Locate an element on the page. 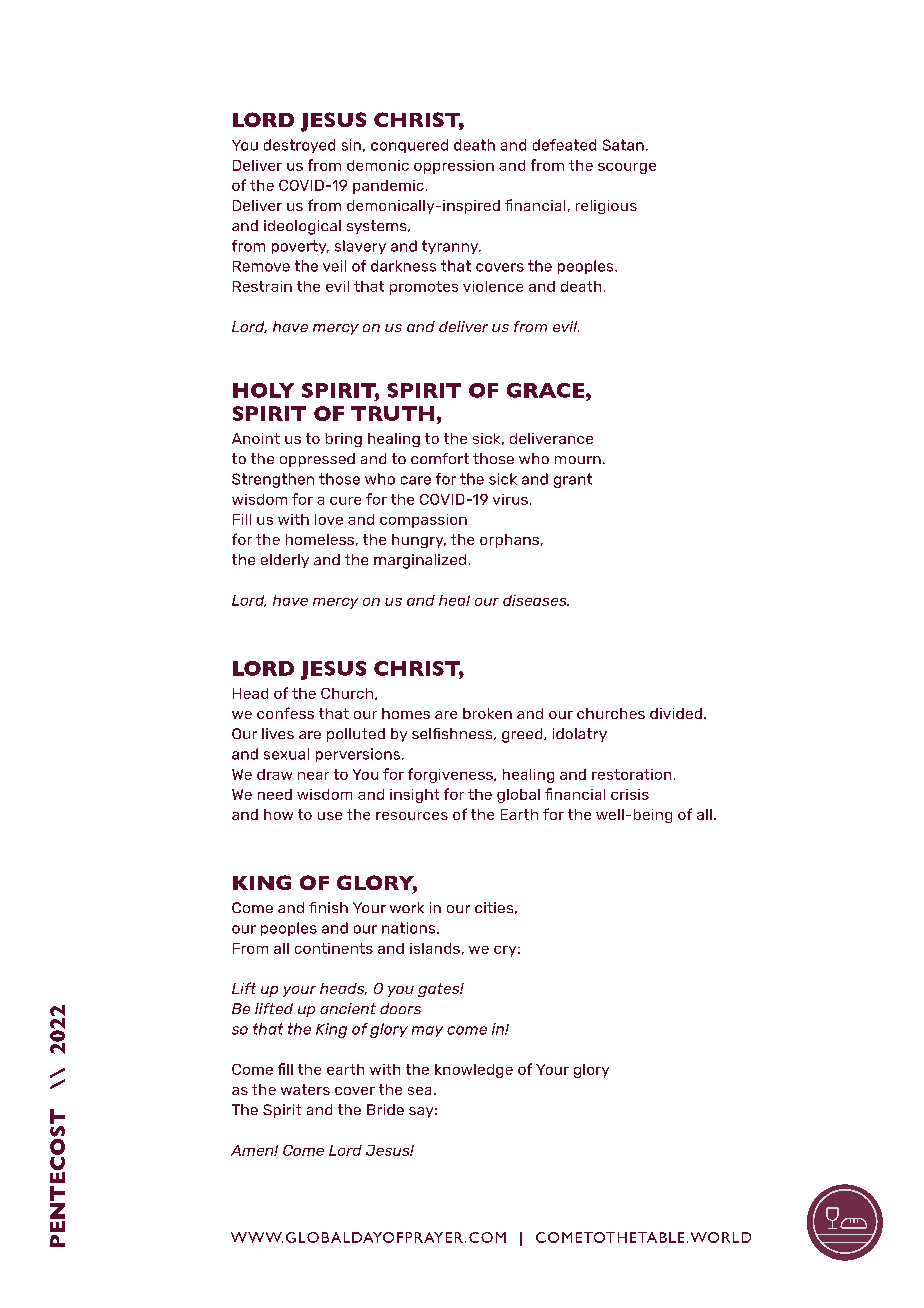  HOLY is located at coordinates (263, 390).
